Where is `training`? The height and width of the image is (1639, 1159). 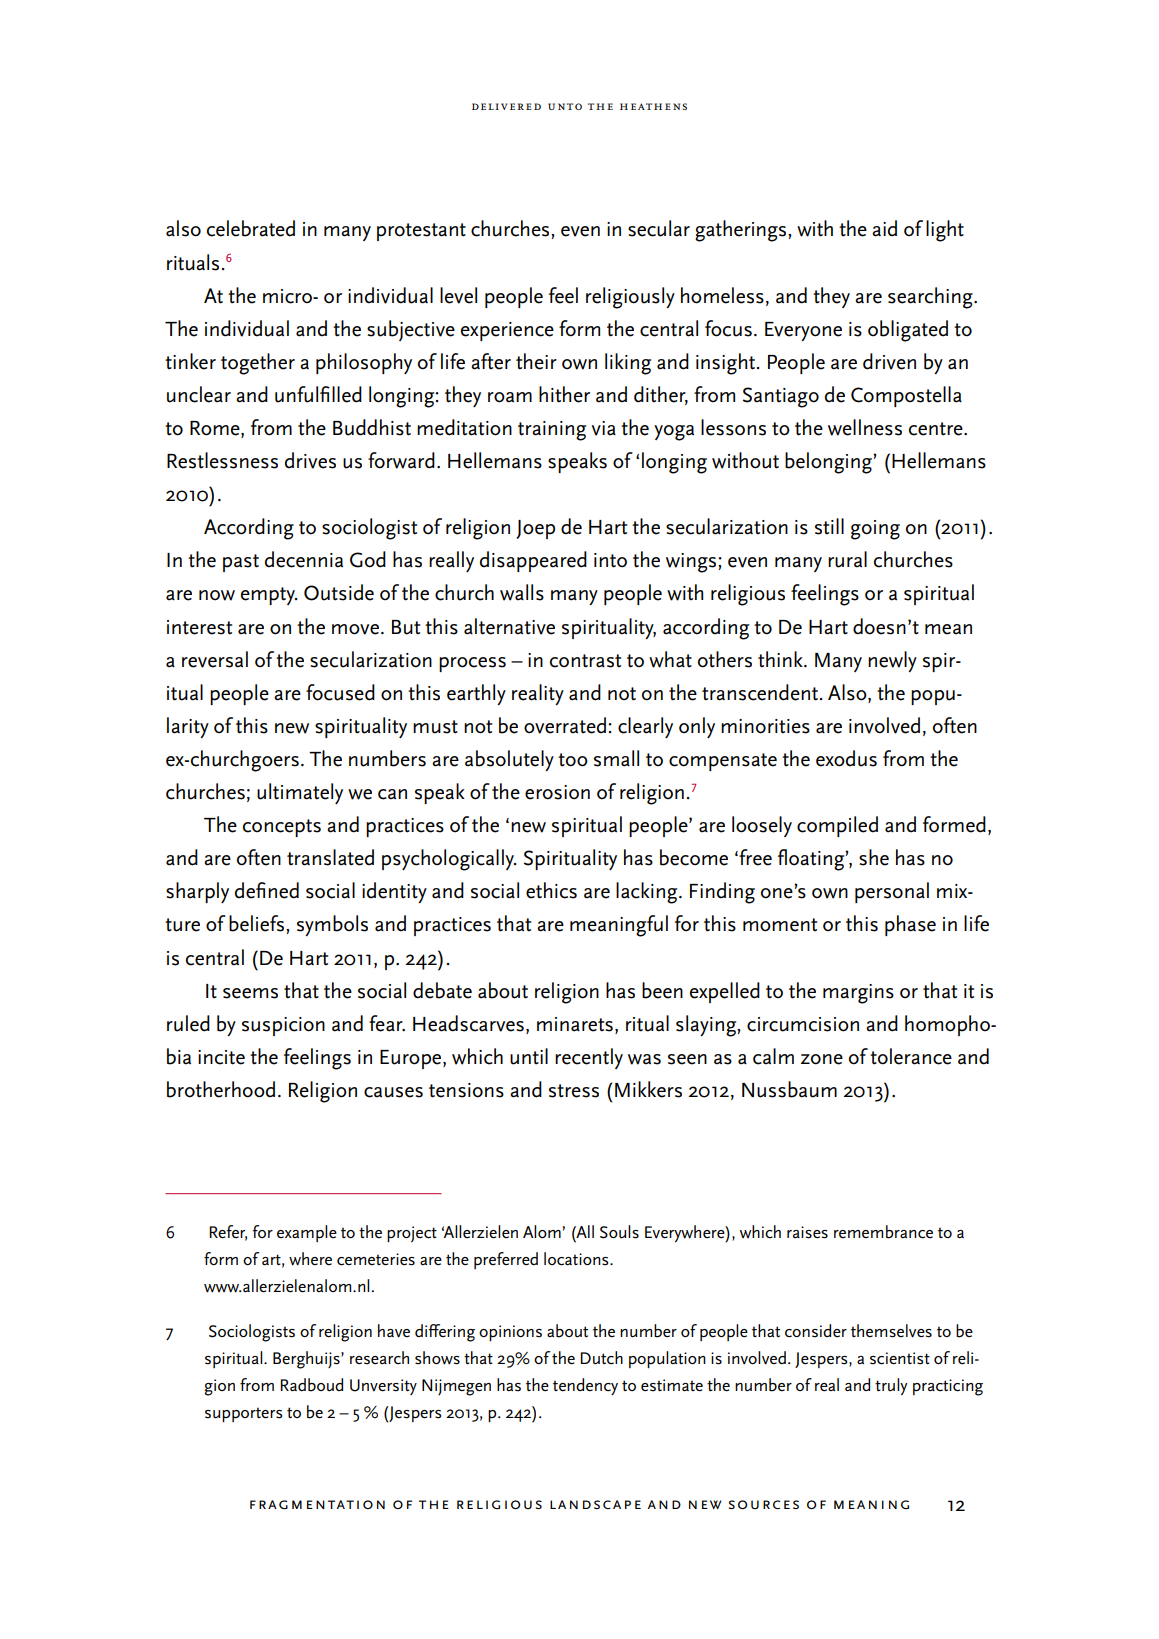 training is located at coordinates (552, 431).
